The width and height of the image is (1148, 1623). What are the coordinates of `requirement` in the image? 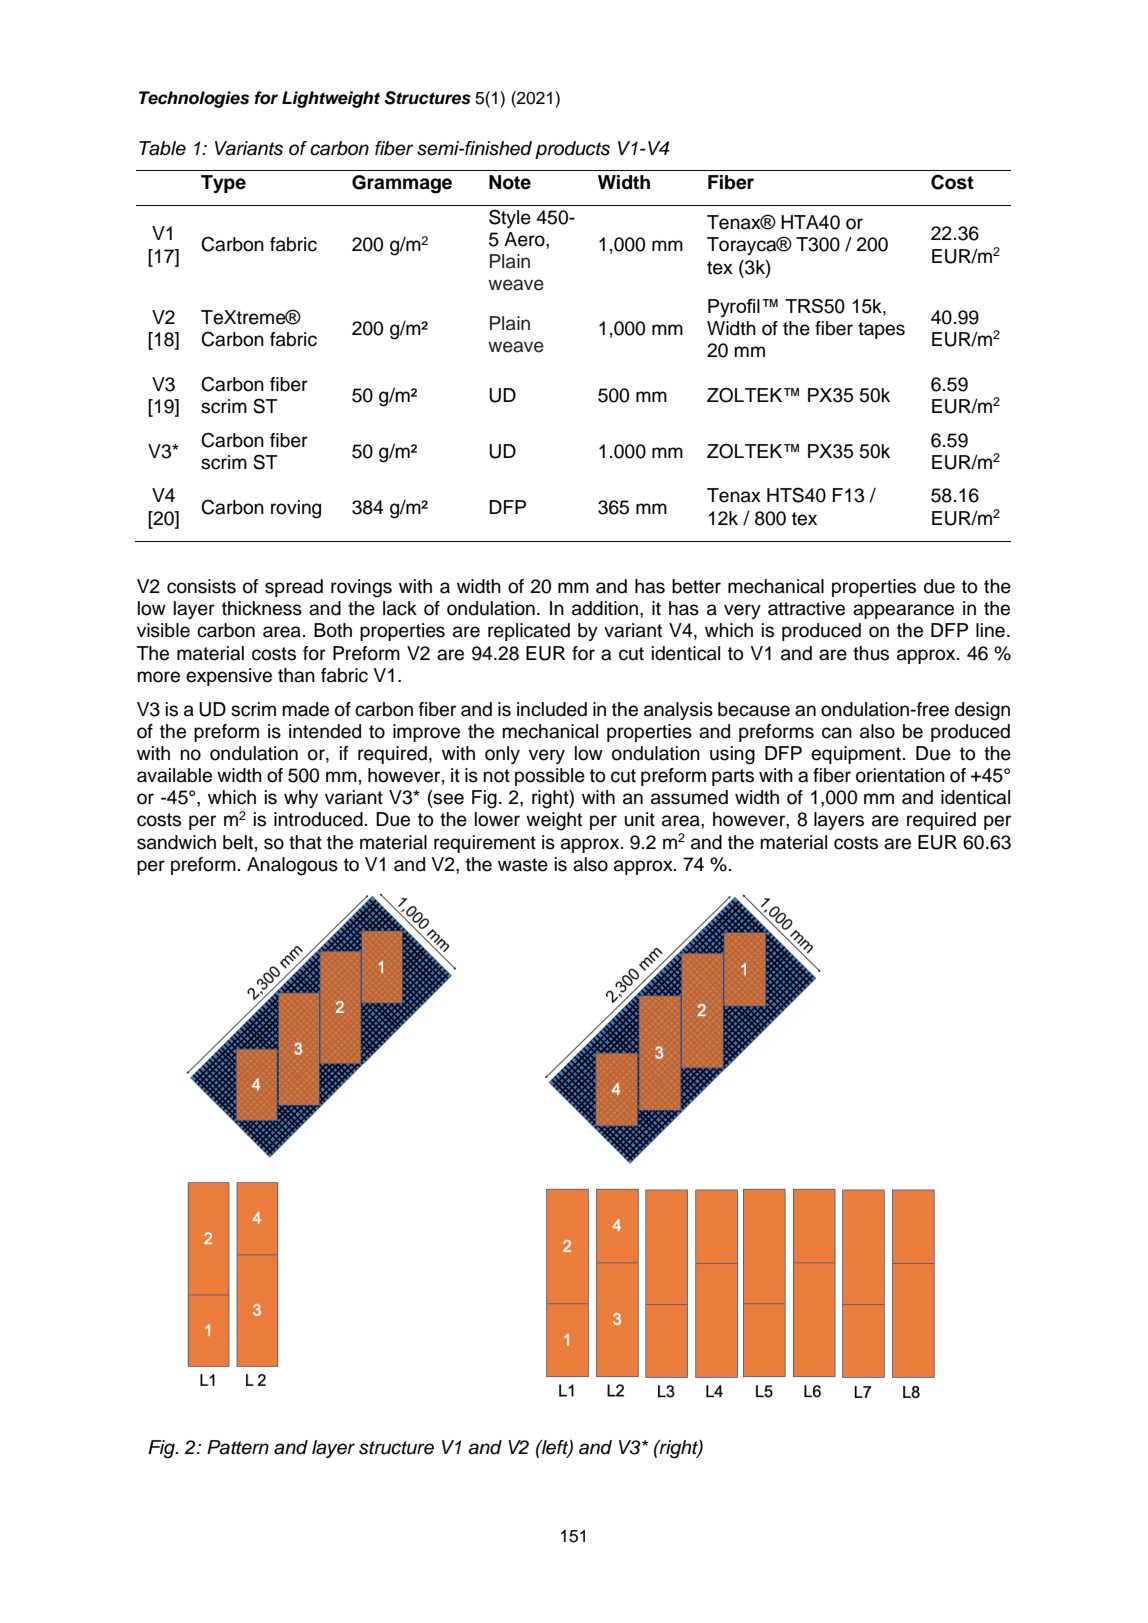 It's located at (485, 844).
